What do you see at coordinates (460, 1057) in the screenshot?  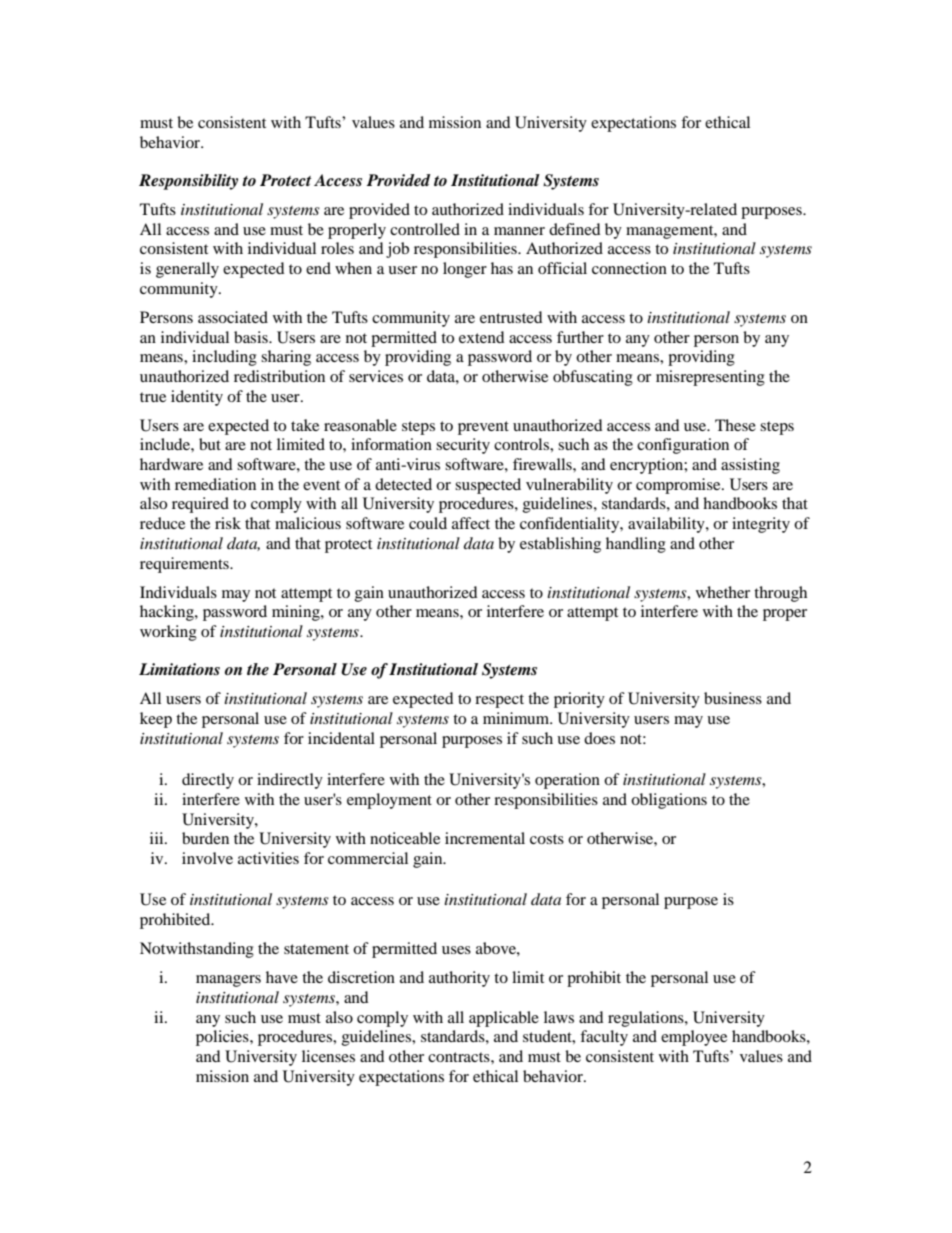 I see `contracts` at bounding box center [460, 1057].
